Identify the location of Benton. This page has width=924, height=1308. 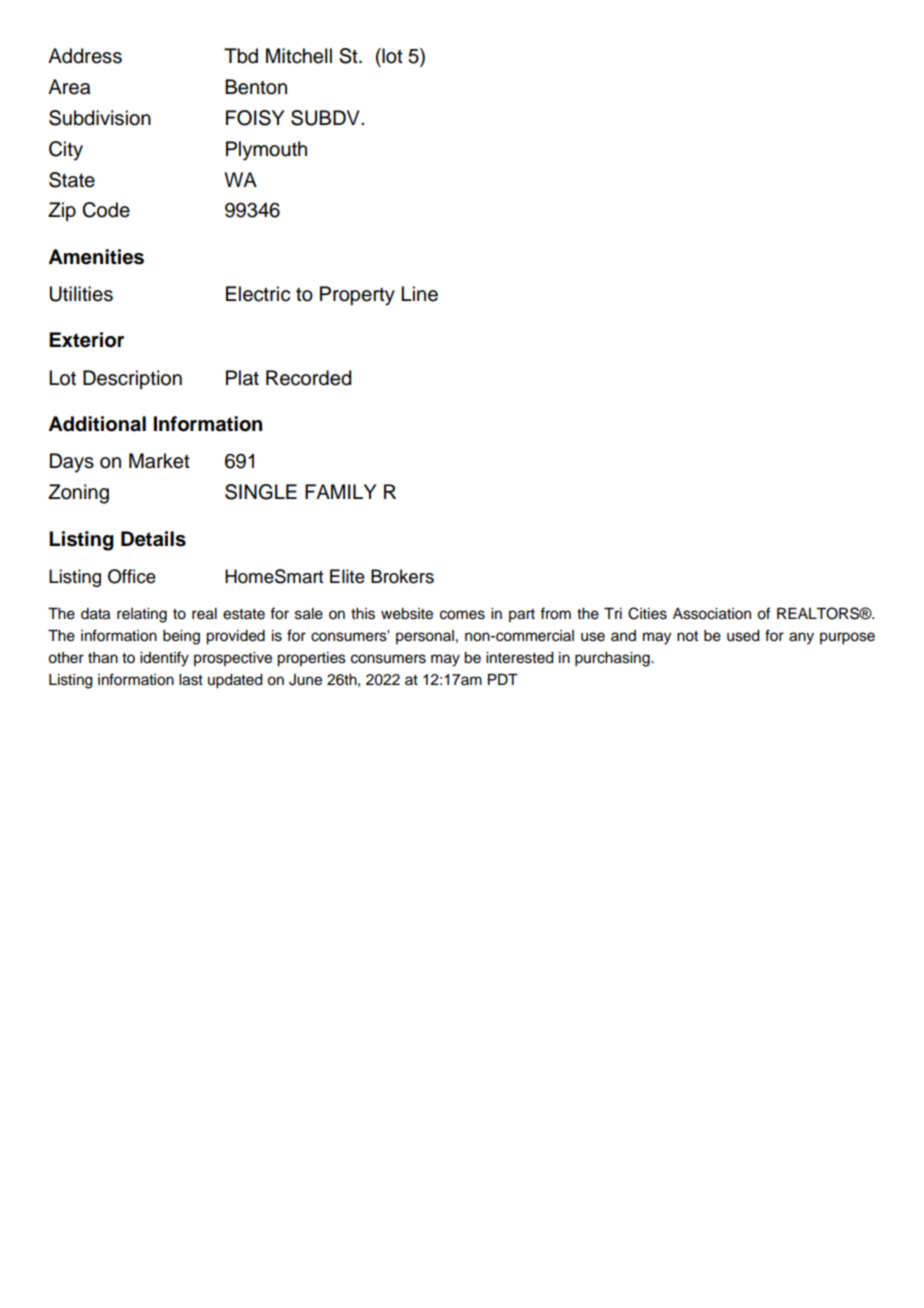
(256, 87).
